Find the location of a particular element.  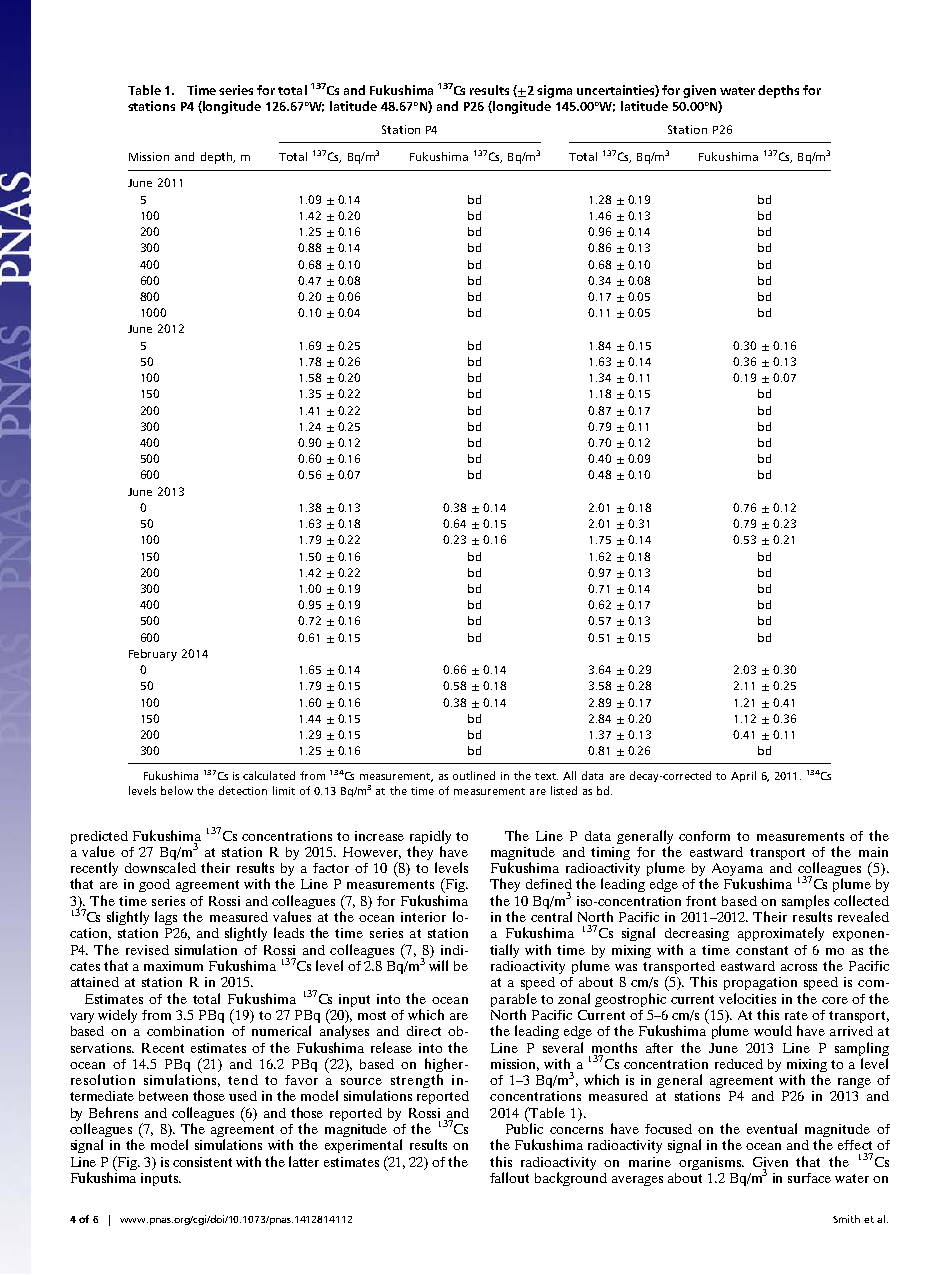

conform is located at coordinates (704, 836).
